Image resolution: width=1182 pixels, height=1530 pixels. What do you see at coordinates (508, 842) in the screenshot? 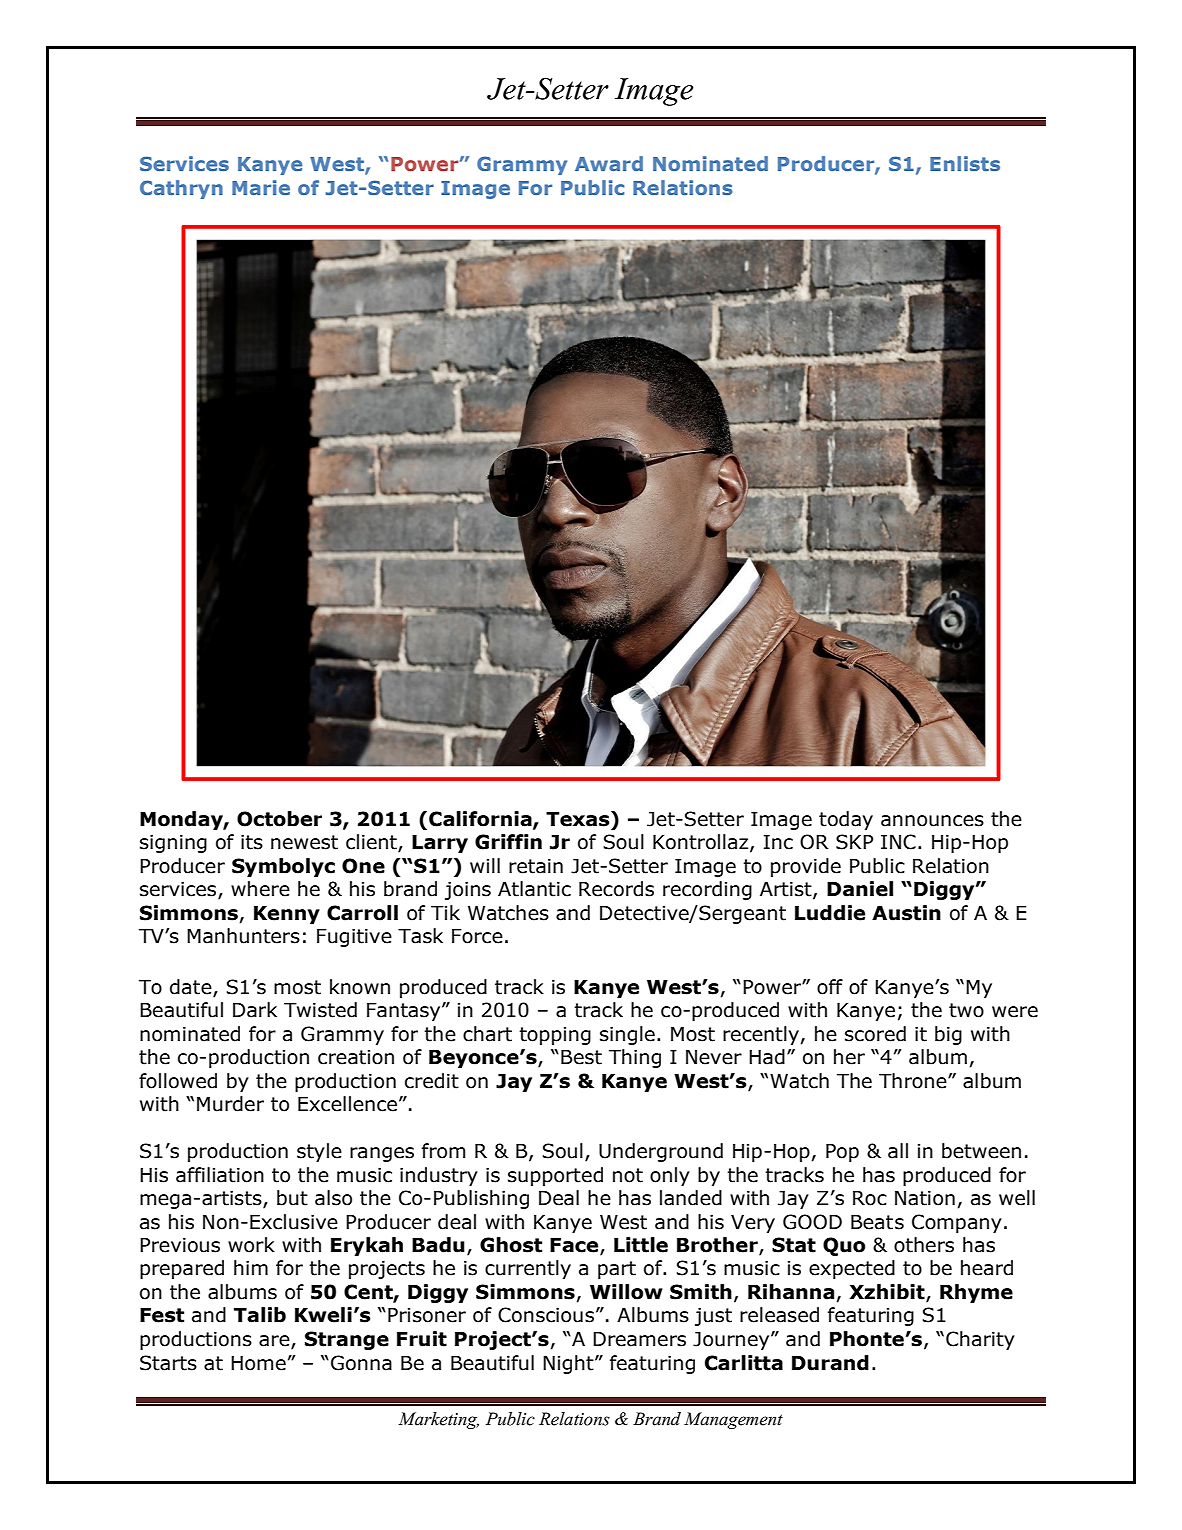
I see `Griffin` at bounding box center [508, 842].
